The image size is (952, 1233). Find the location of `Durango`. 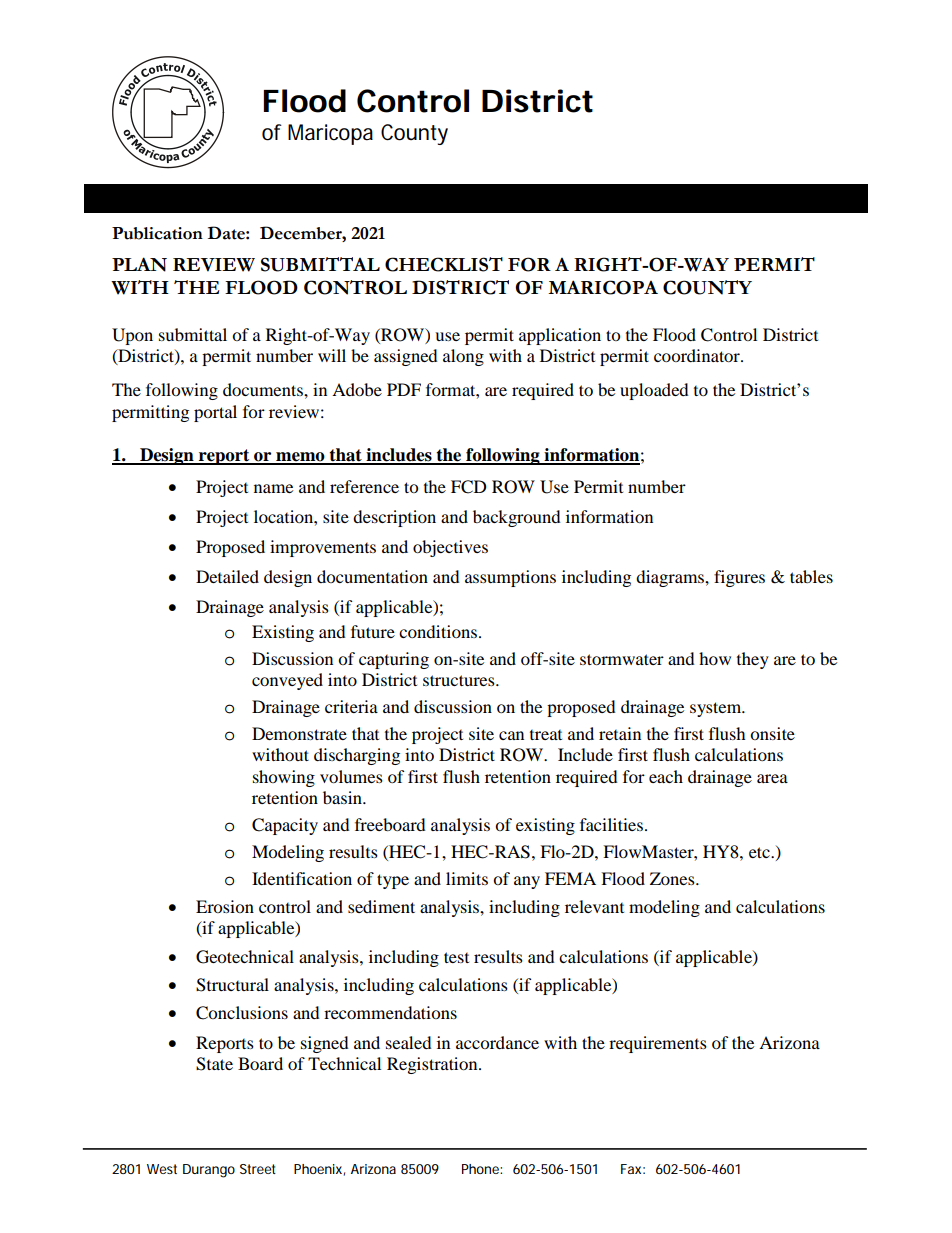

Durango is located at coordinates (209, 1171).
